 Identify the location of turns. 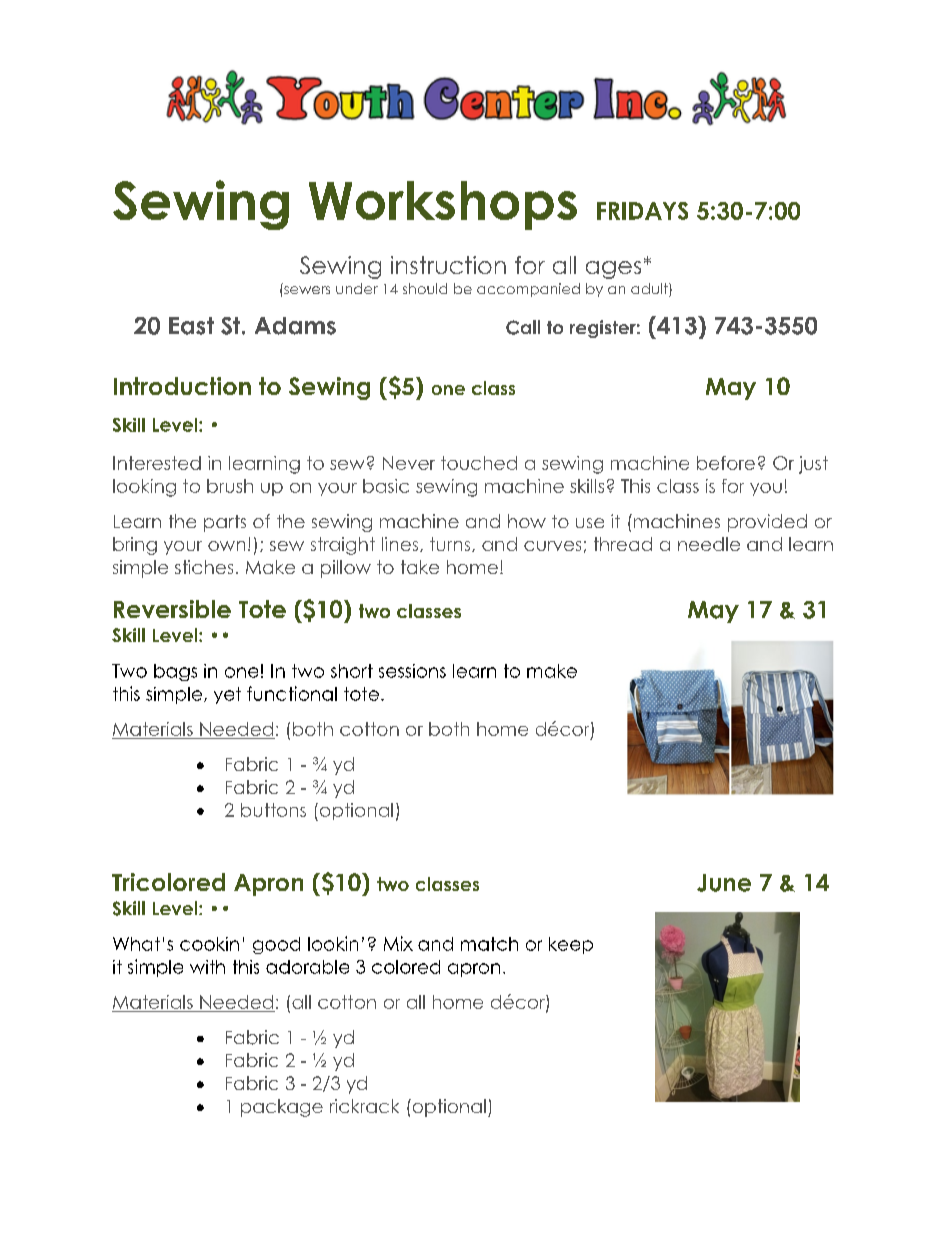
(451, 544).
